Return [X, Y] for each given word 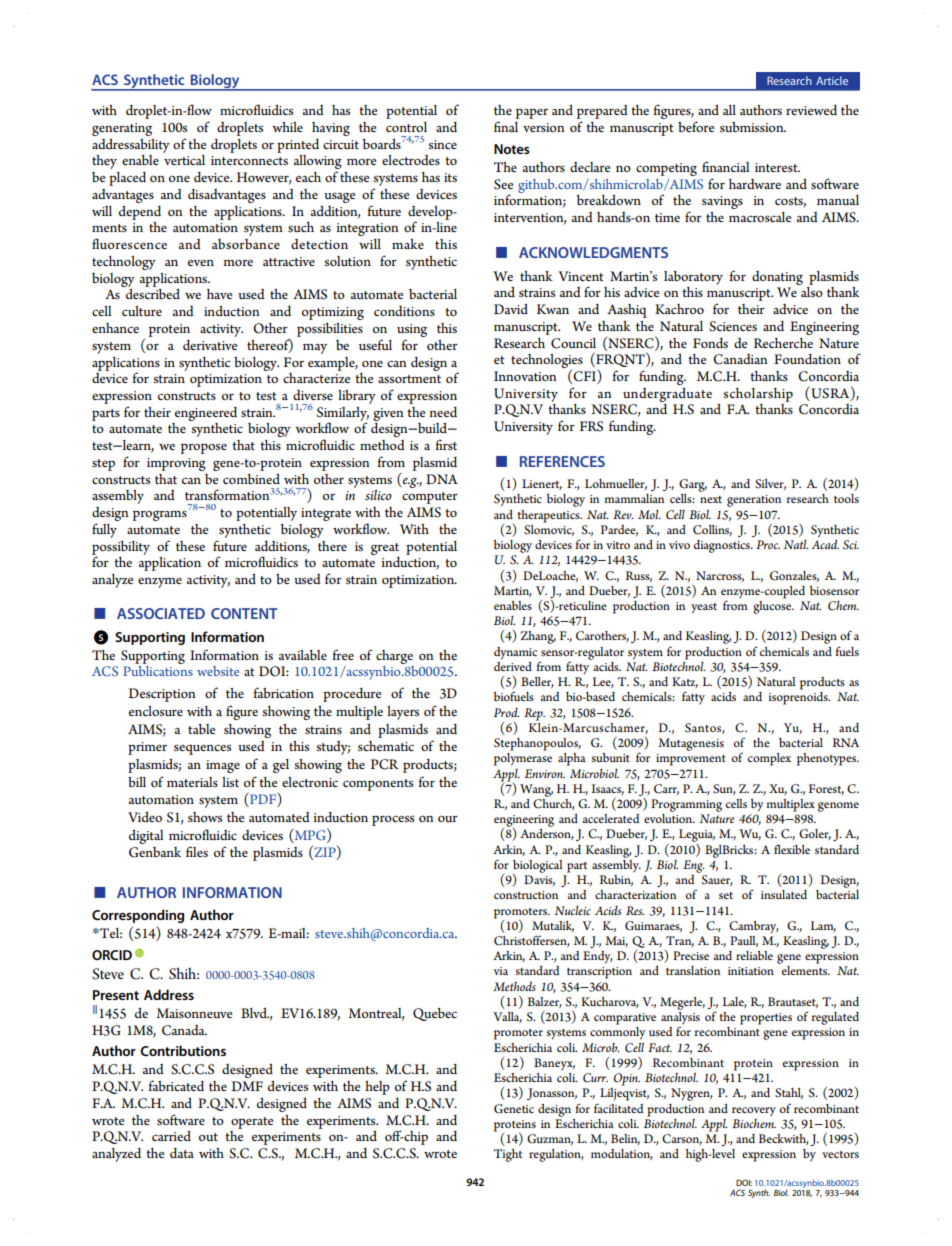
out [208, 1137]
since [442, 144]
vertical [184, 160]
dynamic [515, 653]
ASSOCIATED [161, 613]
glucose [773, 606]
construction [526, 895]
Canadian [740, 359]
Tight [508, 1155]
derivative [210, 345]
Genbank [155, 852]
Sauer [717, 880]
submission [753, 127]
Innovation [525, 376]
